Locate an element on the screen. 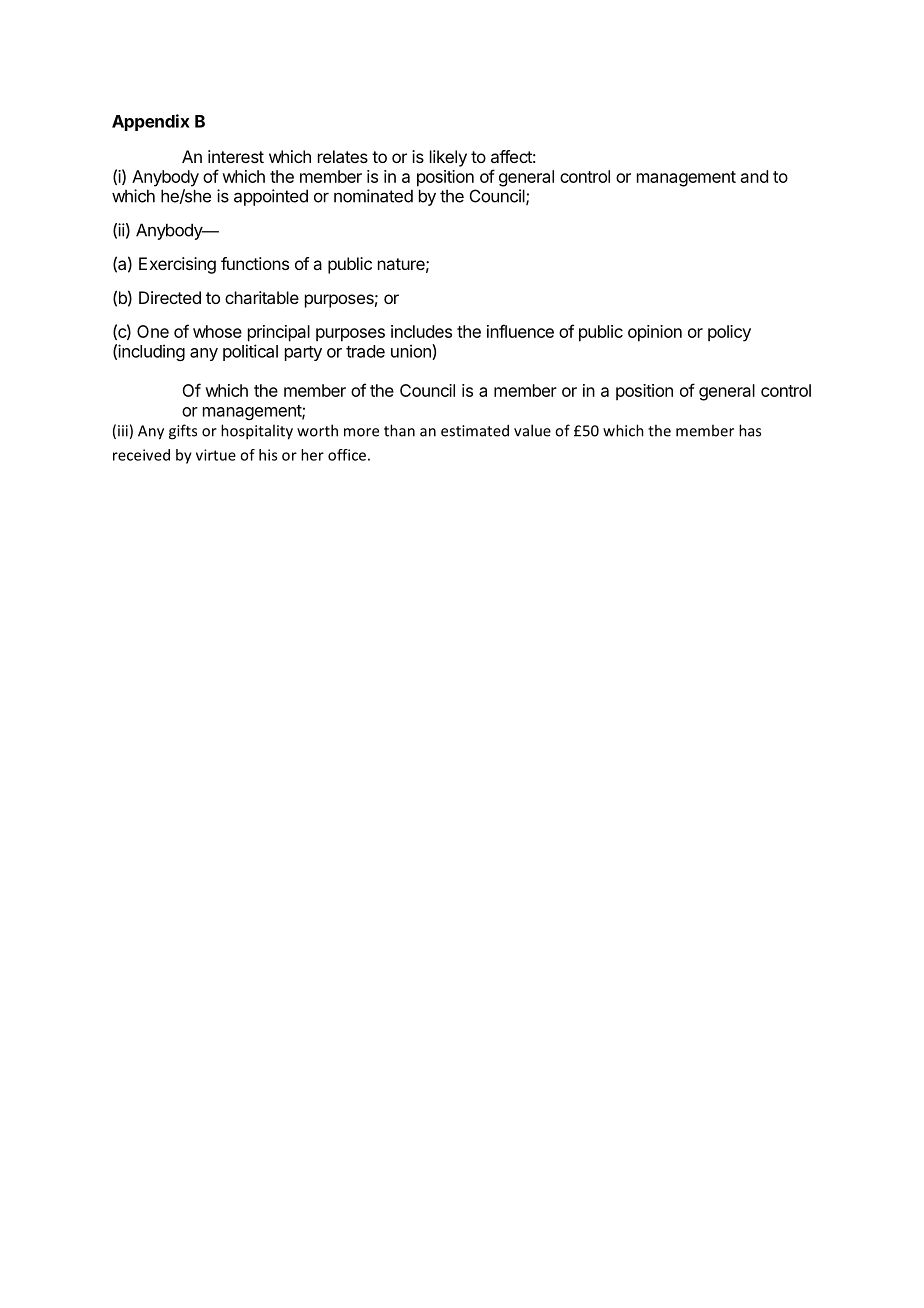 This screenshot has height=1308, width=924. and is located at coordinates (754, 176).
